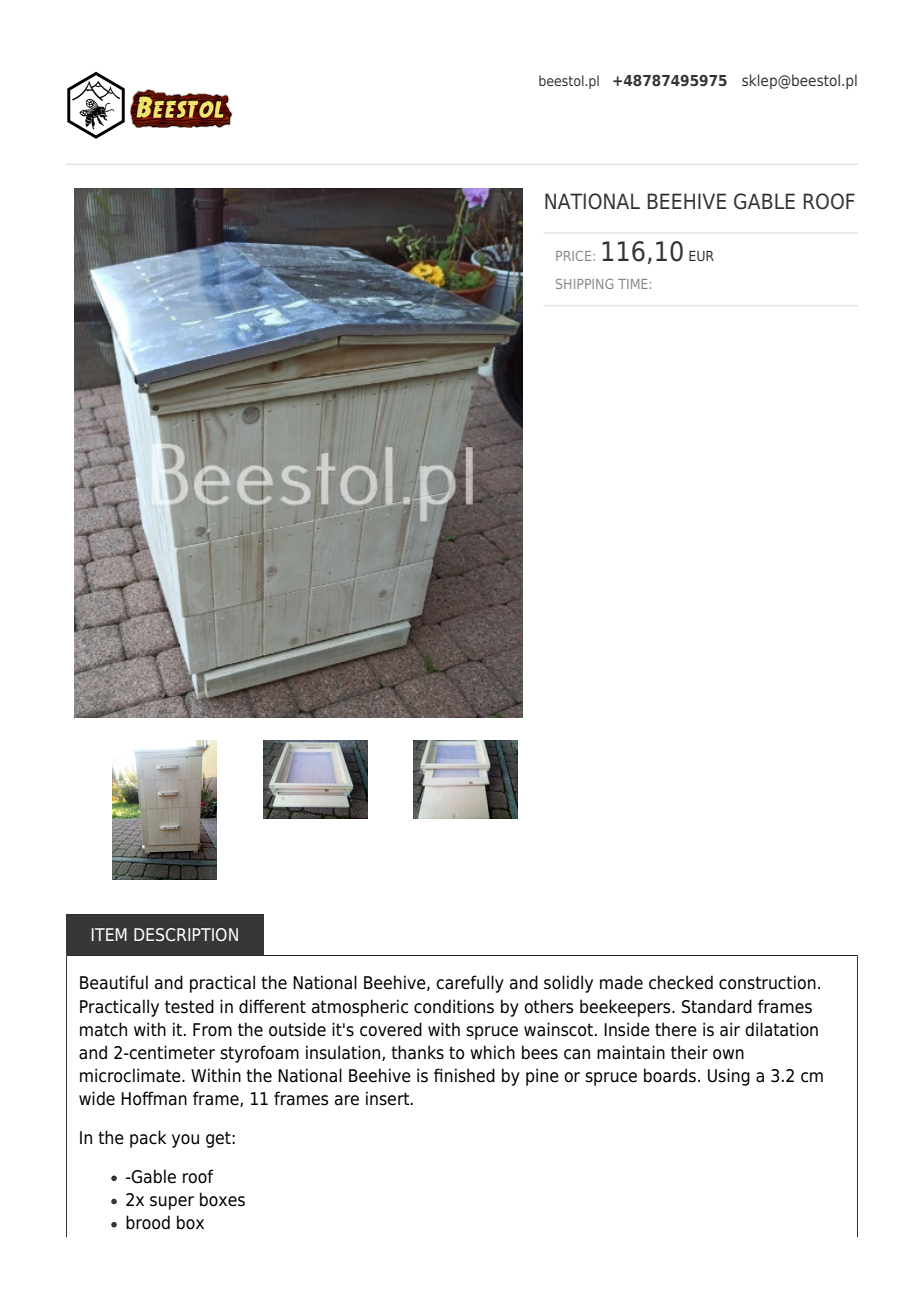  I want to click on carefully, so click(470, 984).
